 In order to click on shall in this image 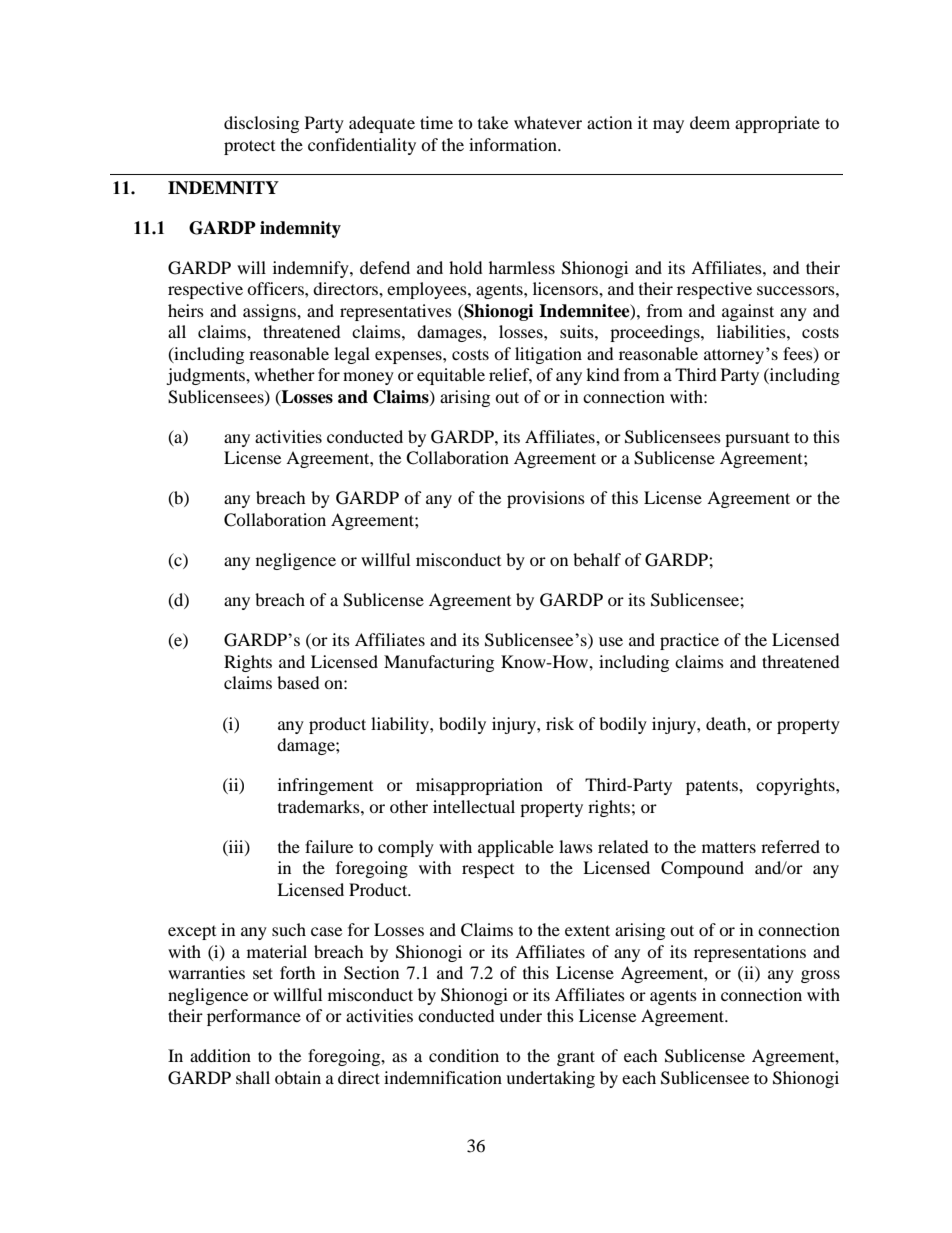, I will do `click(253, 1077)`.
